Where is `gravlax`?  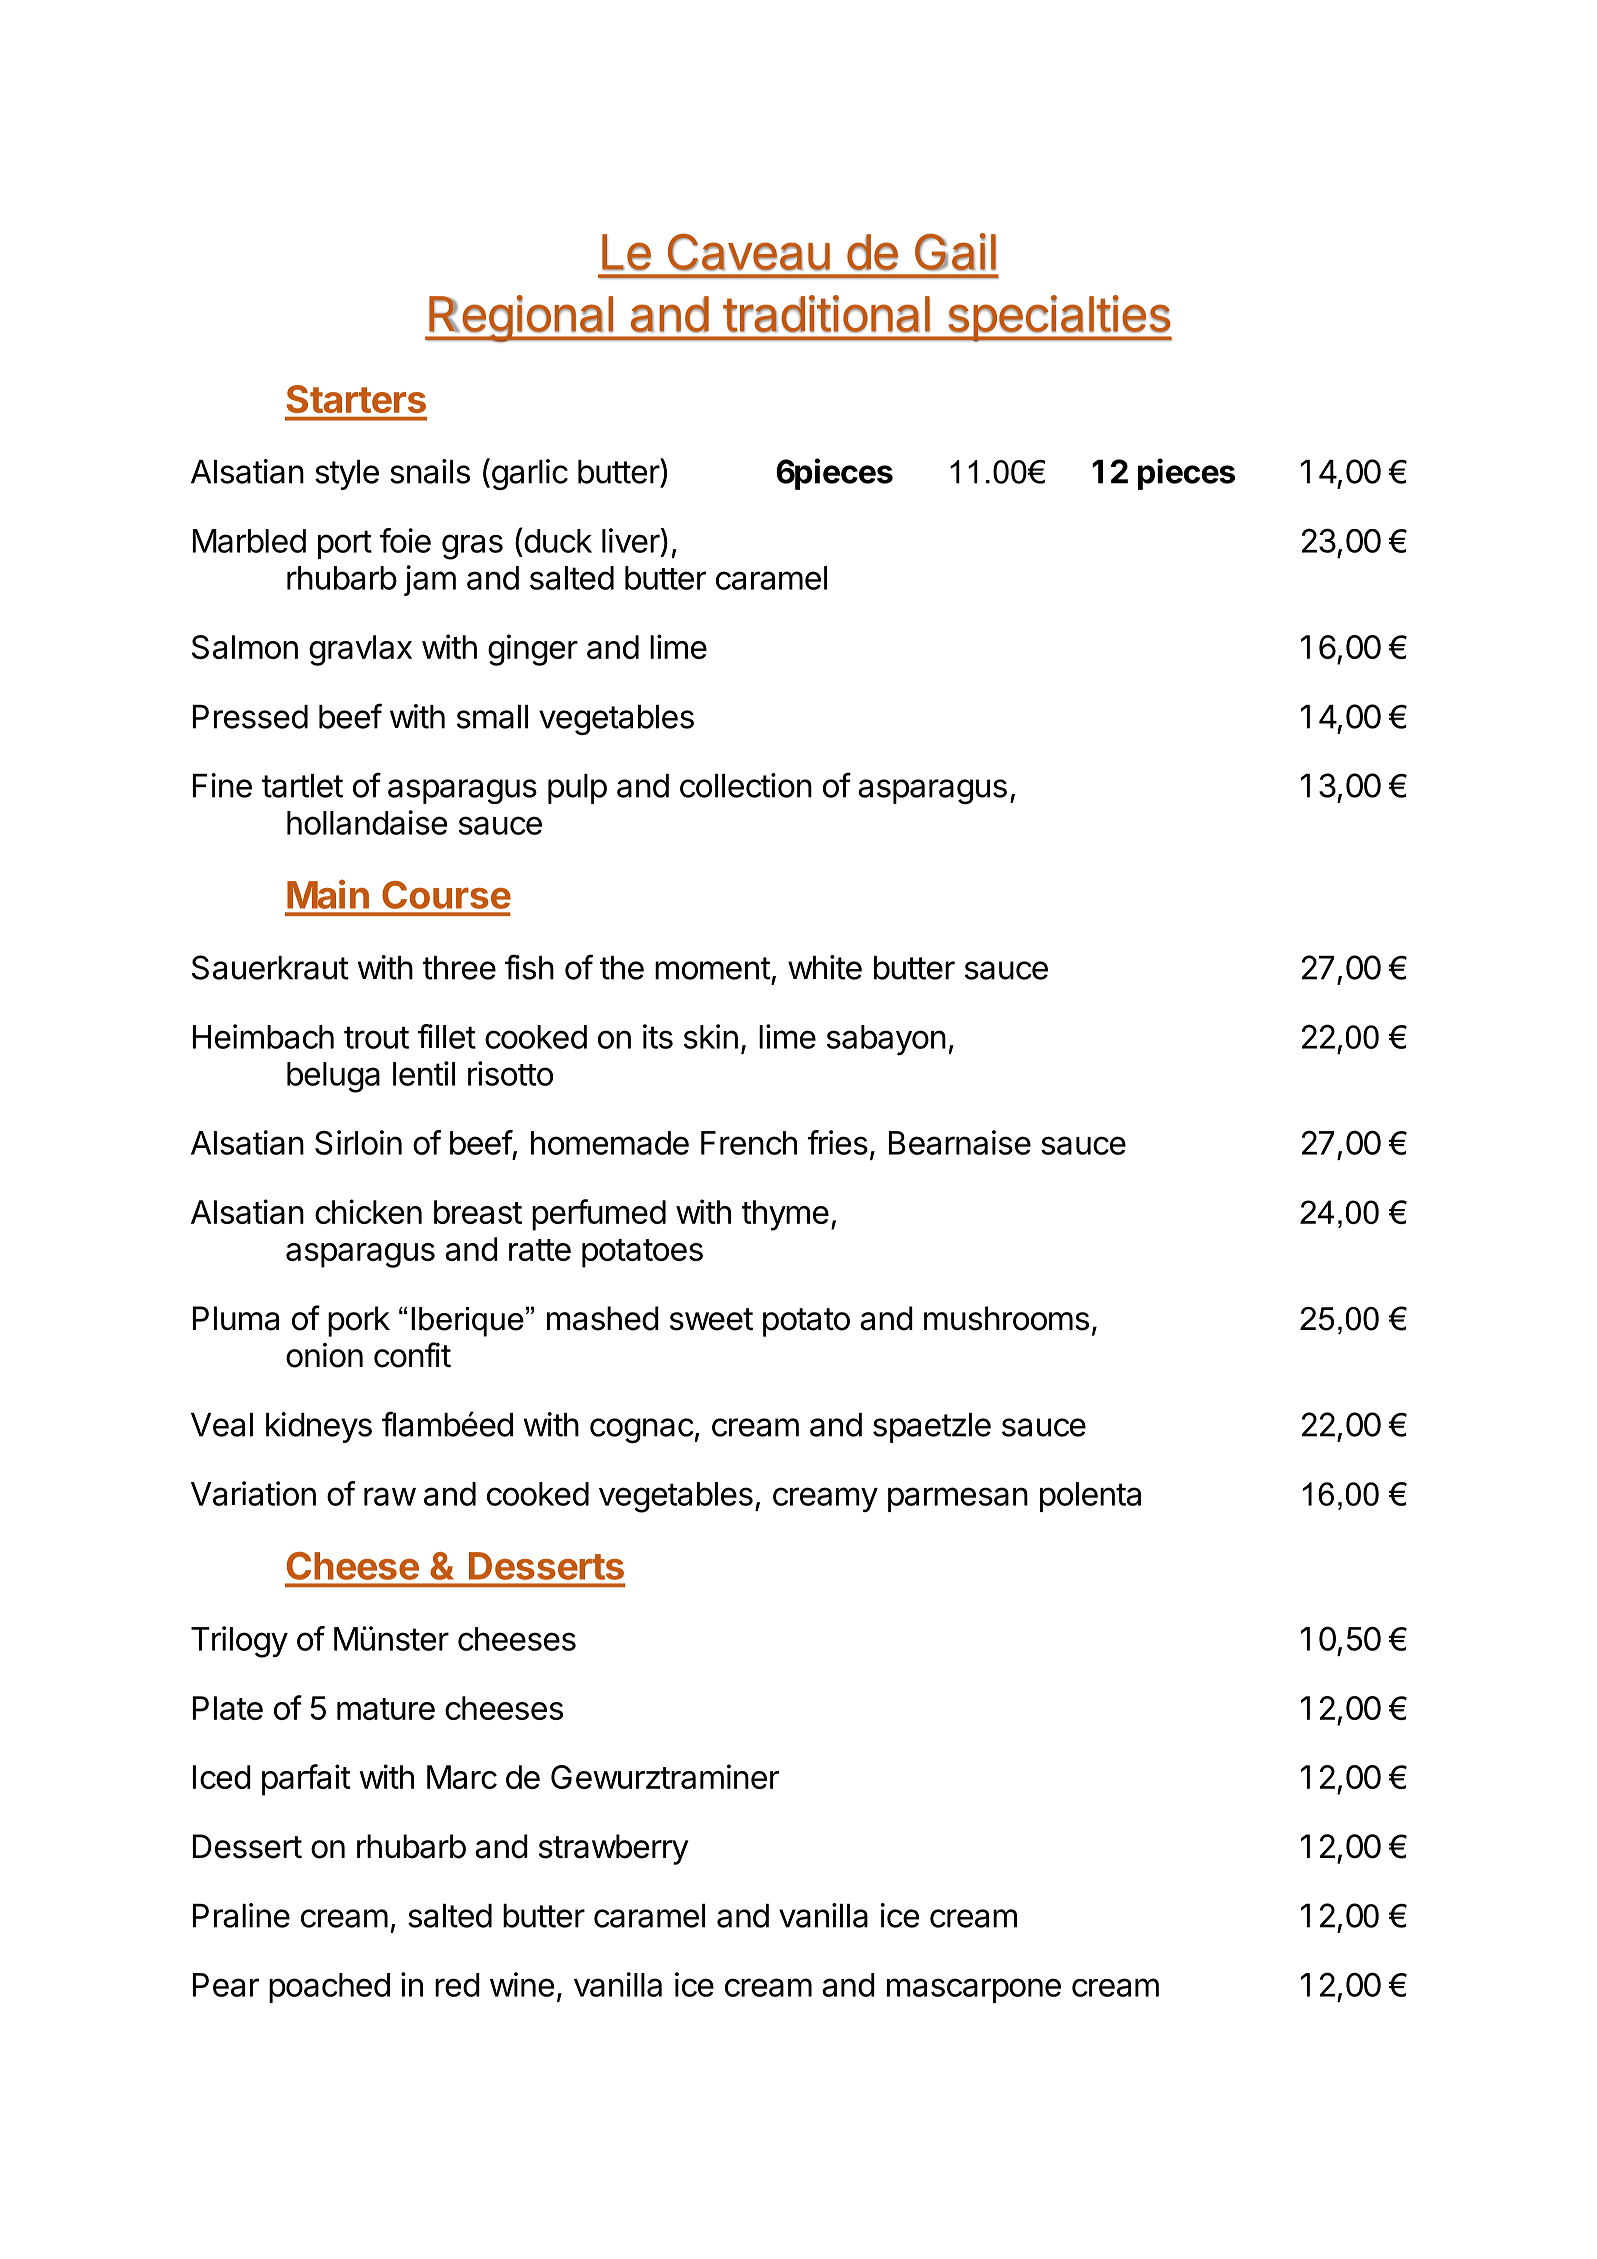
gravlax is located at coordinates (360, 650).
